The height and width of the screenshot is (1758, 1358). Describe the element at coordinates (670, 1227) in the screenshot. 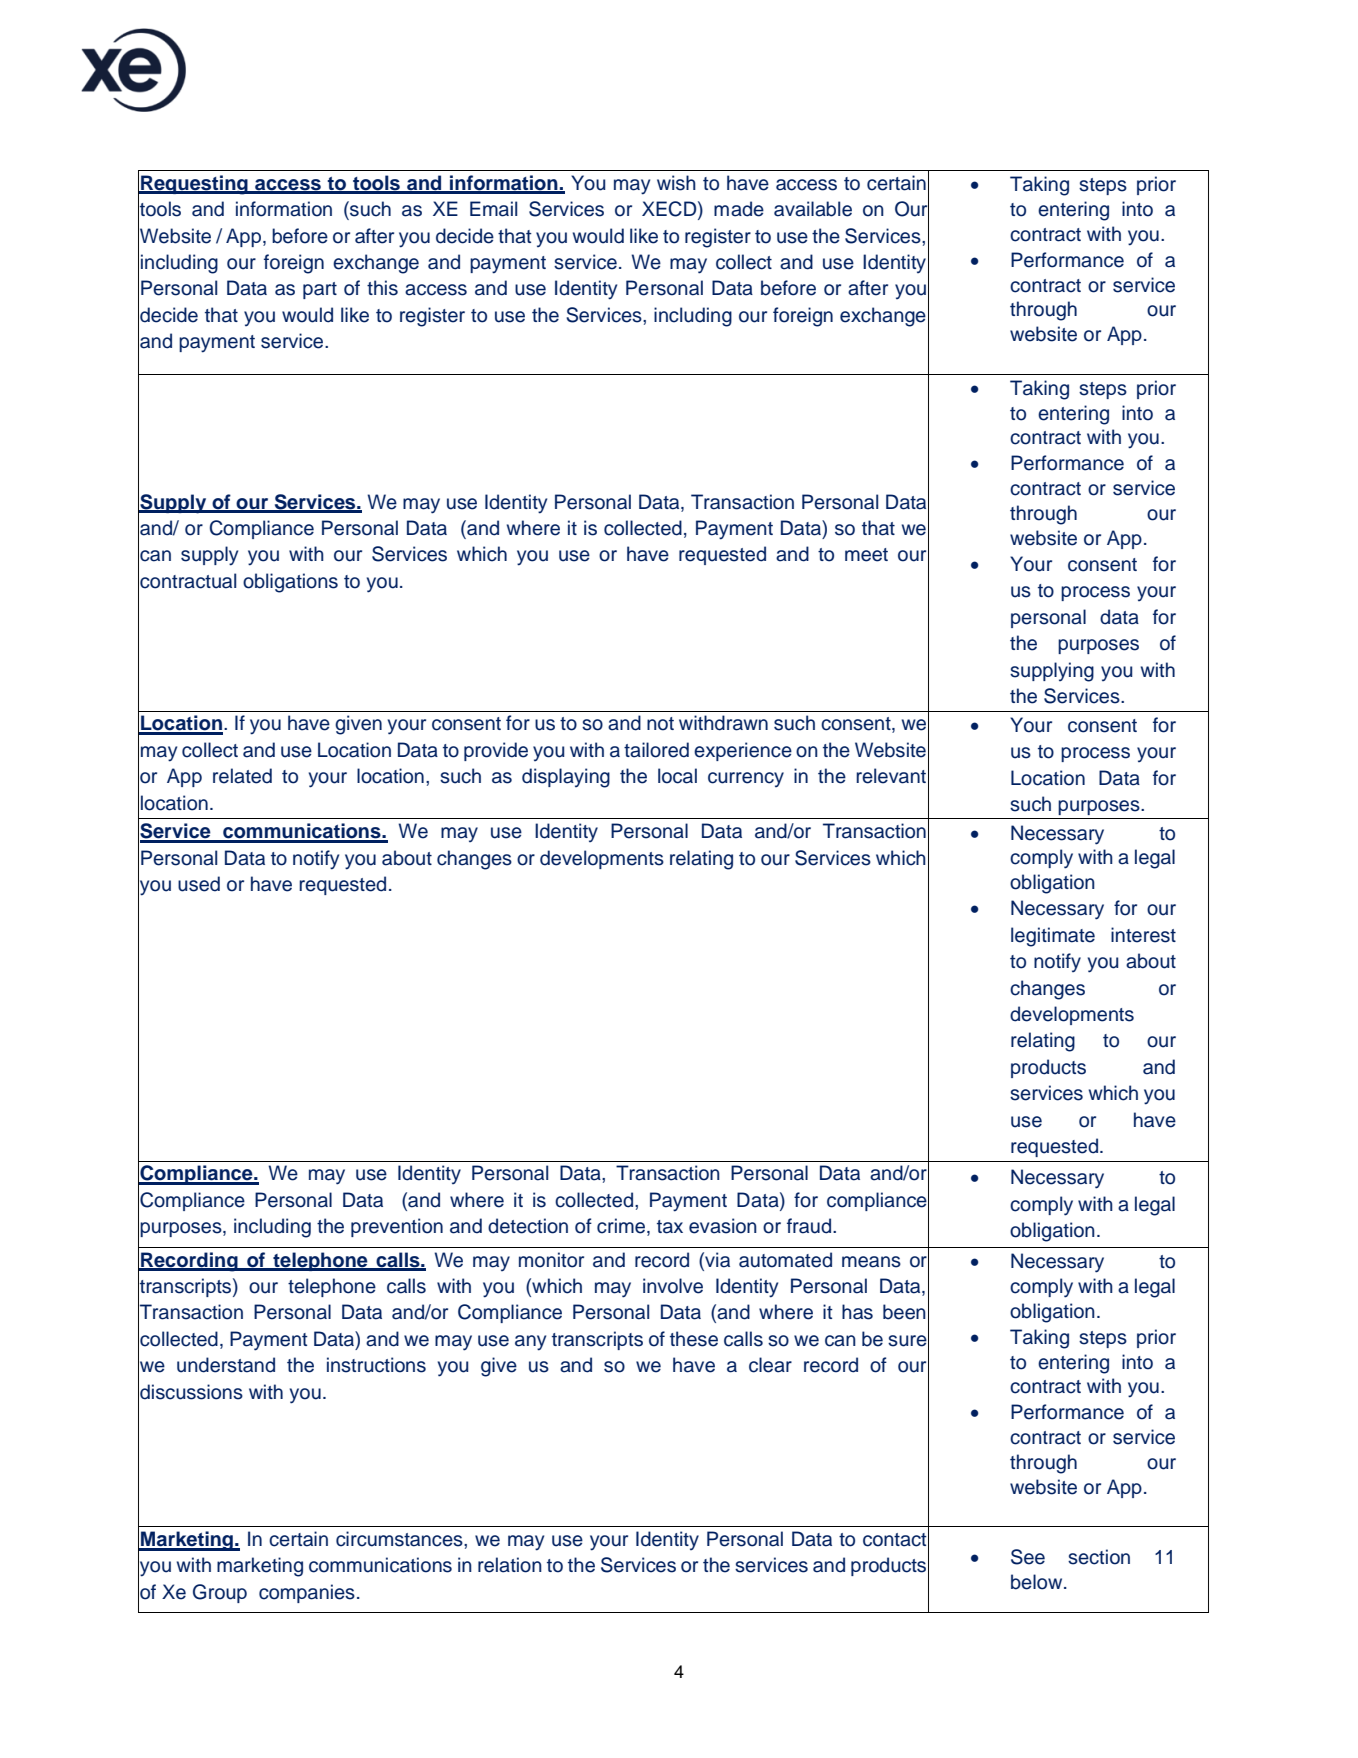

I see `tax` at that location.
